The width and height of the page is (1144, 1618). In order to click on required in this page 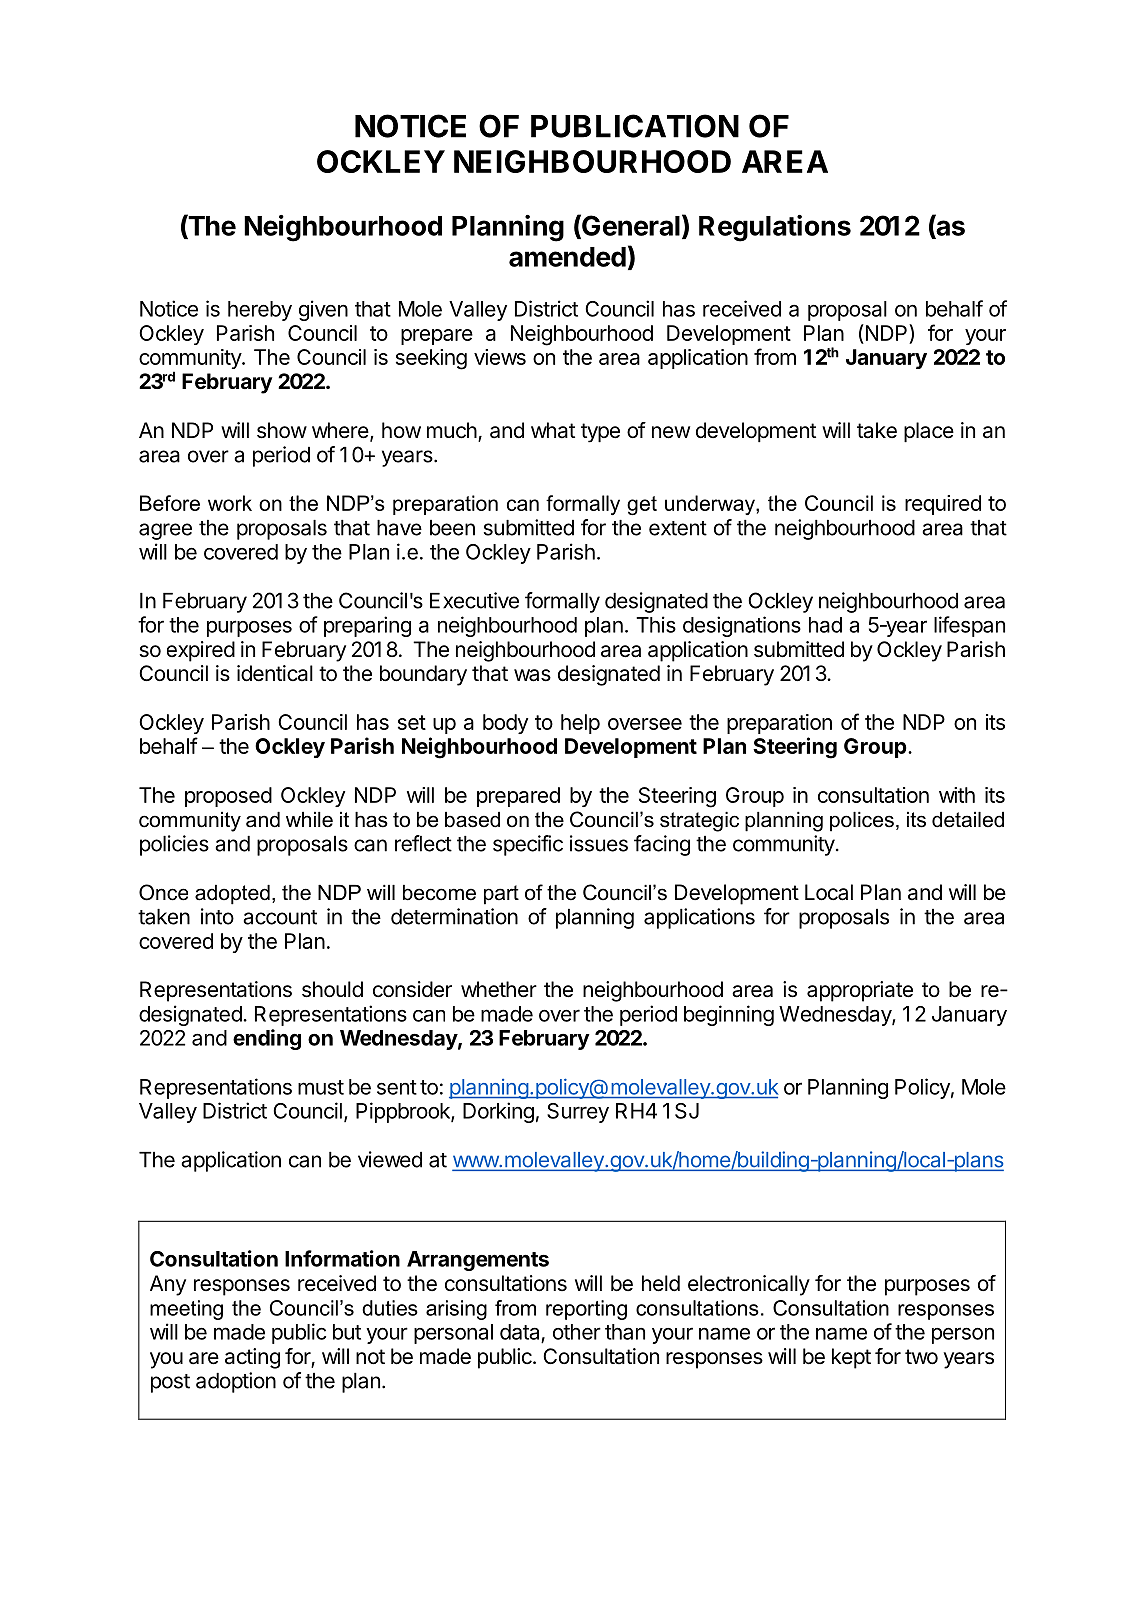, I will do `click(943, 505)`.
